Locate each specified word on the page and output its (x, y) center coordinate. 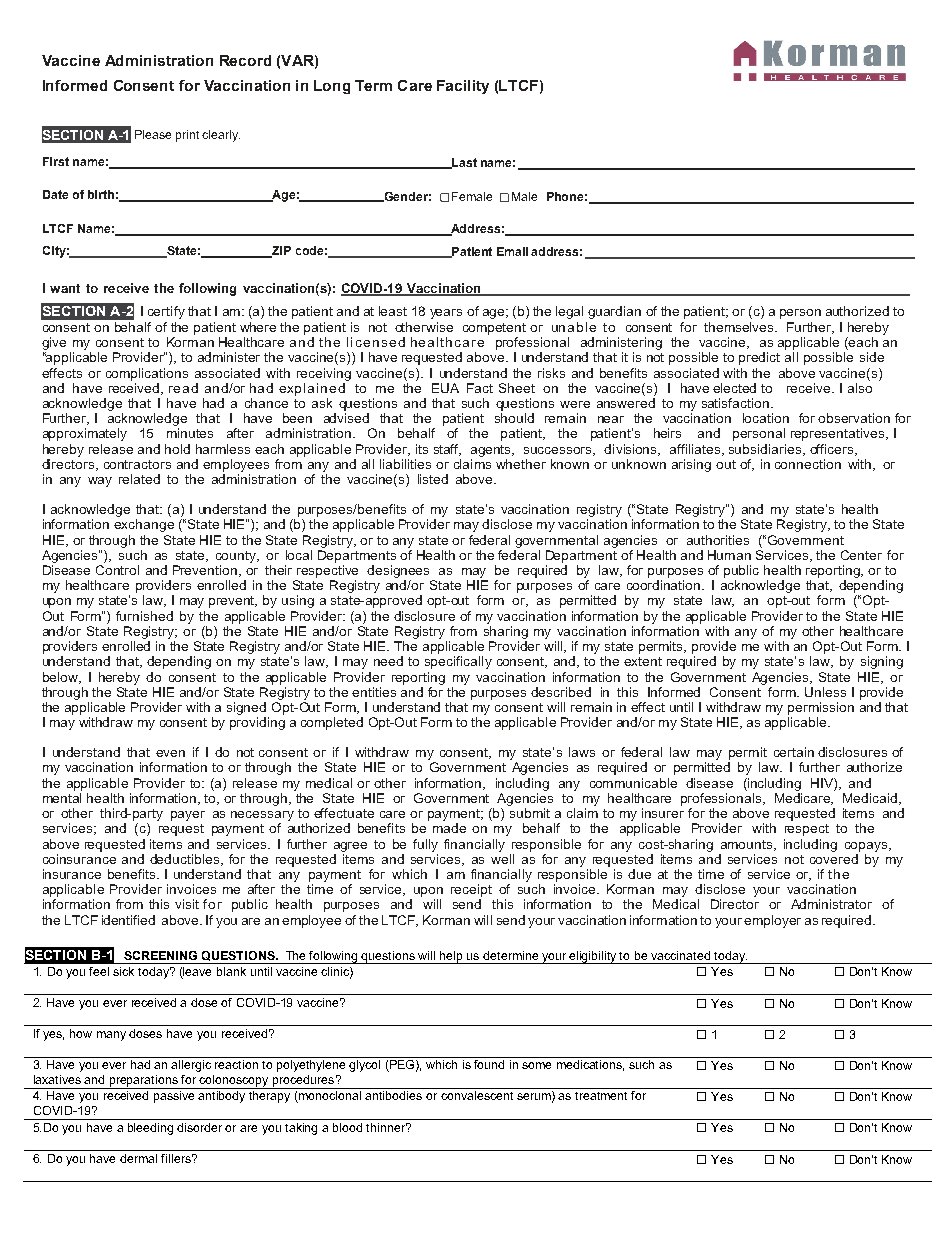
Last (463, 163)
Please (153, 134)
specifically (458, 662)
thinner (387, 1127)
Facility (463, 87)
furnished (144, 616)
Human (729, 555)
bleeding (150, 1129)
